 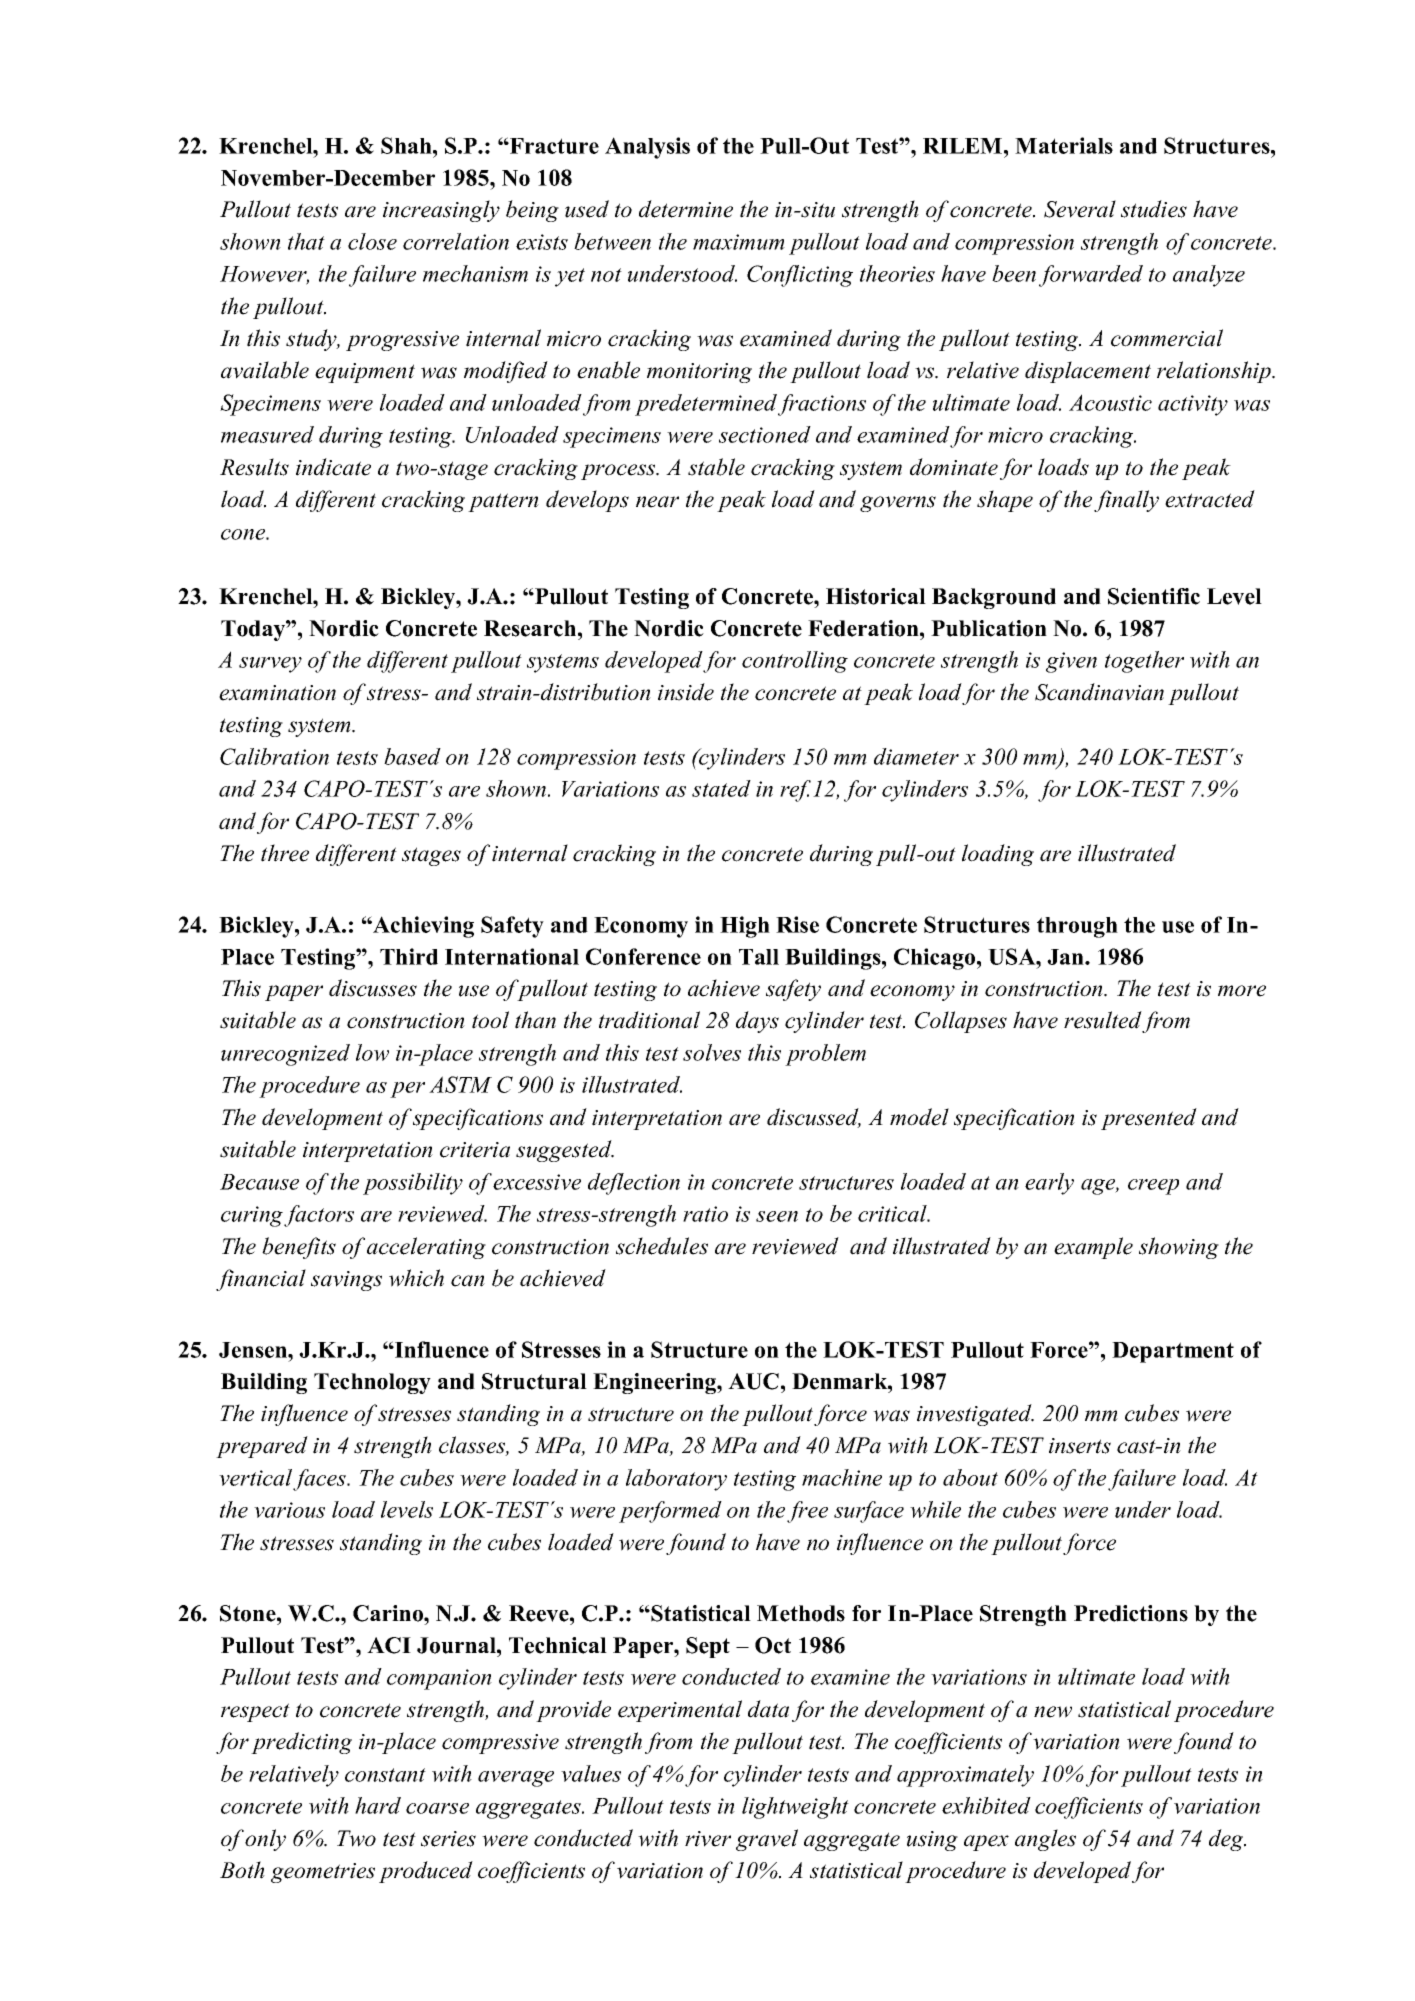 I want to click on resulted, so click(x=1103, y=1020).
